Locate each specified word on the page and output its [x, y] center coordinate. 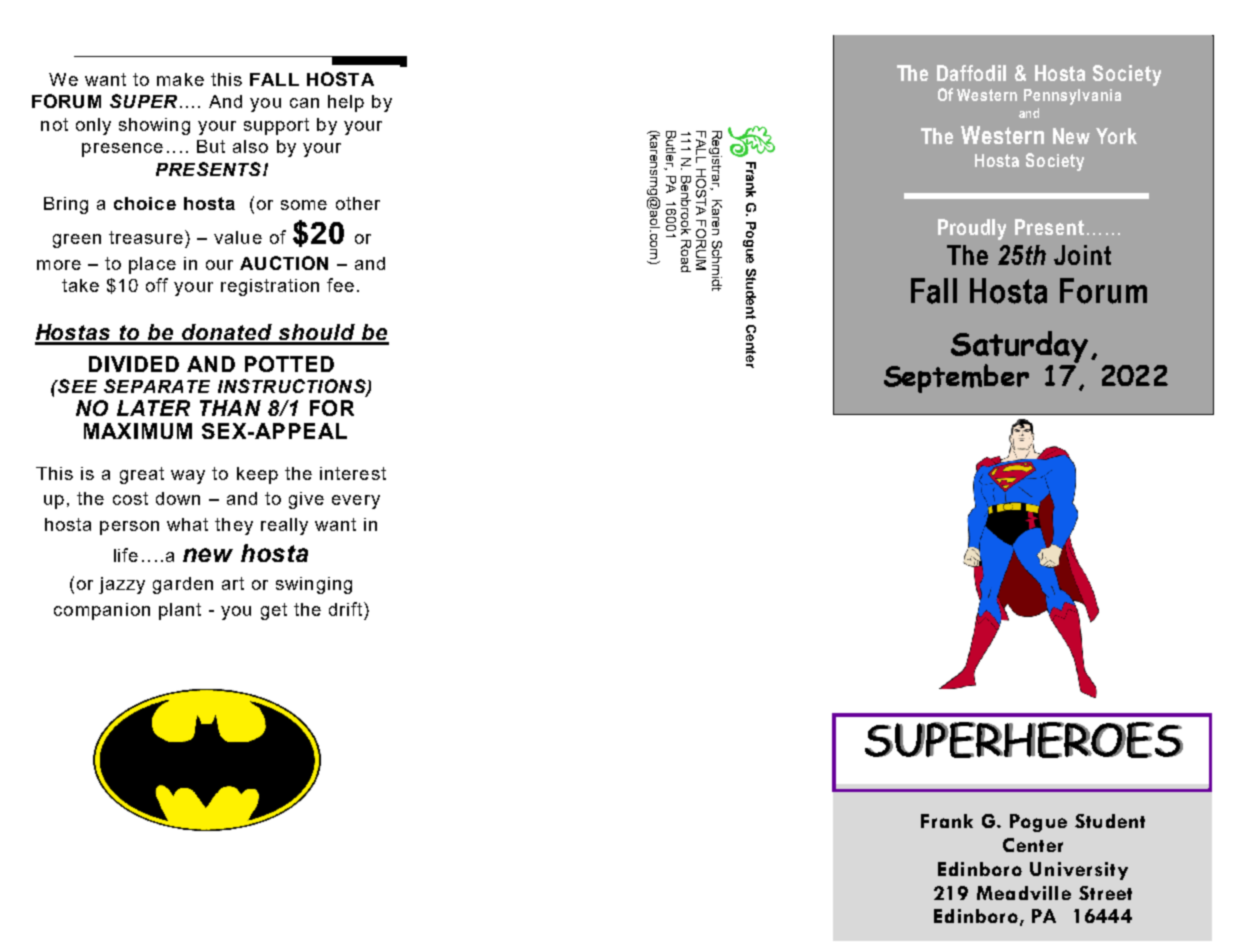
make [180, 79]
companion [102, 611]
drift [347, 609]
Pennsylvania [1072, 97]
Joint [1082, 255]
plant [180, 611]
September [956, 378]
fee [340, 285]
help [346, 103]
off [157, 285]
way [188, 477]
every [356, 502]
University [1079, 871]
